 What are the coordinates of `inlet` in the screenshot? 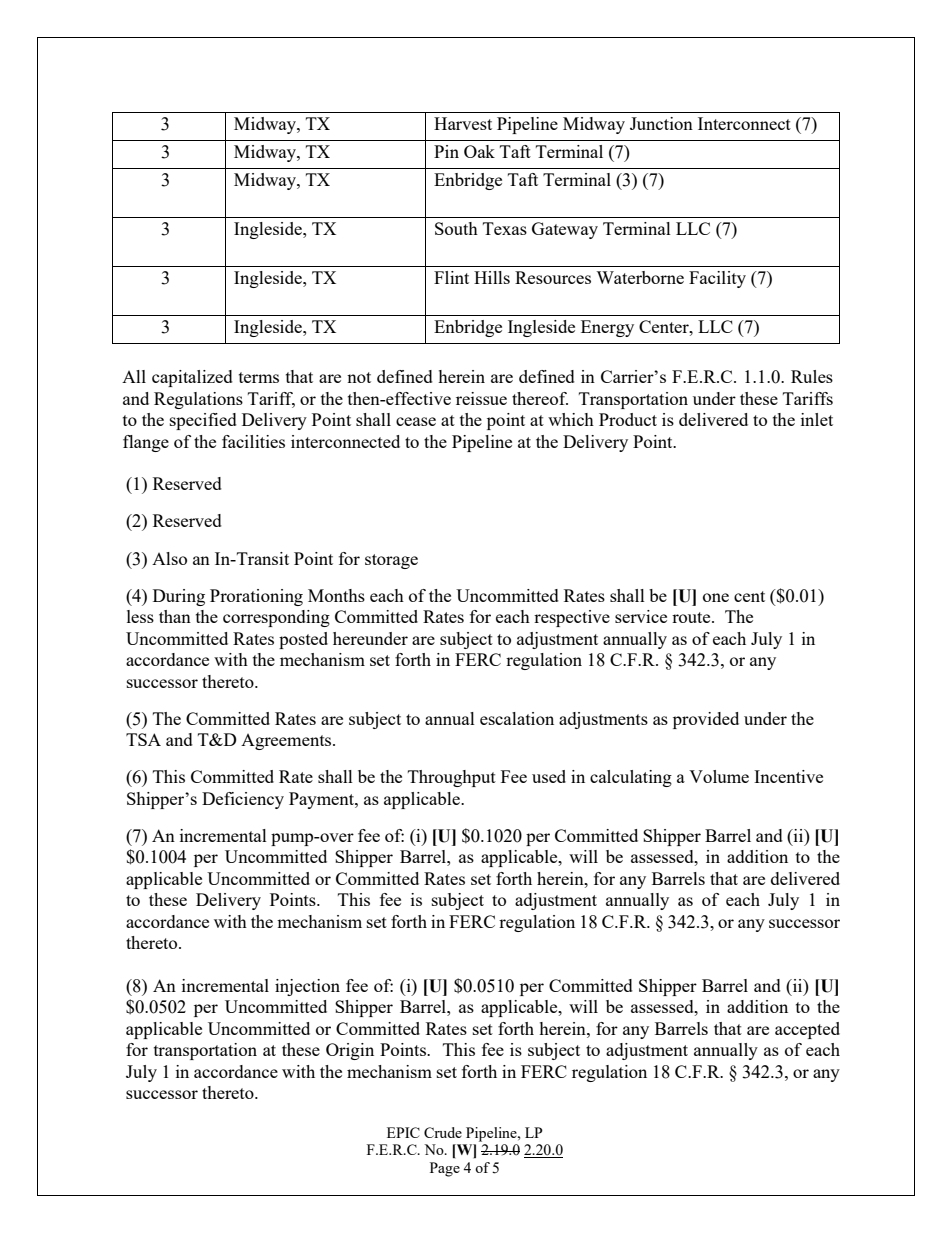 It's located at (817, 419).
